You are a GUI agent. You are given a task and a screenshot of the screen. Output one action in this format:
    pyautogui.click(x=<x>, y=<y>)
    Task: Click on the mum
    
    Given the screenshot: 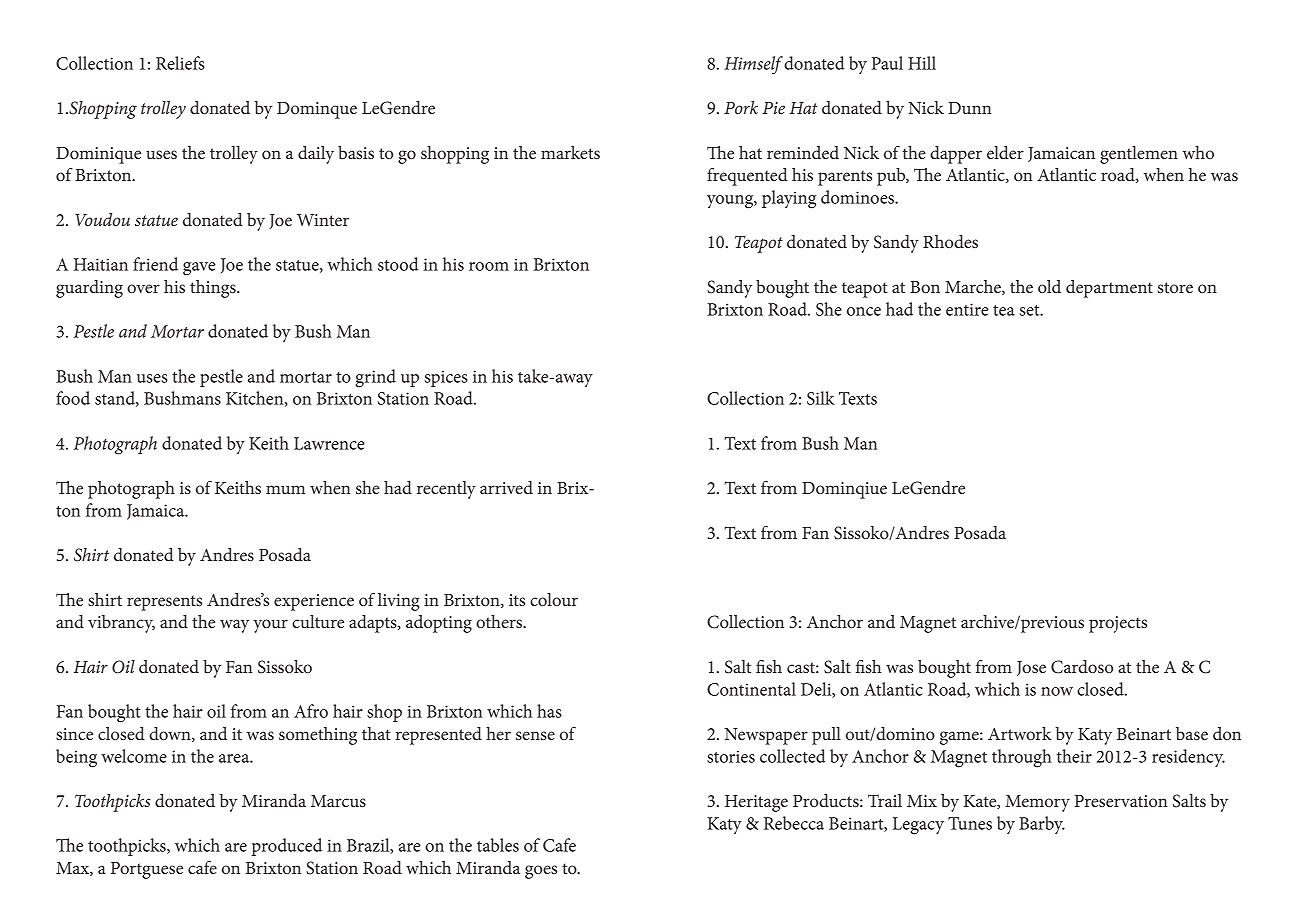 What is the action you would take?
    pyautogui.click(x=285, y=489)
